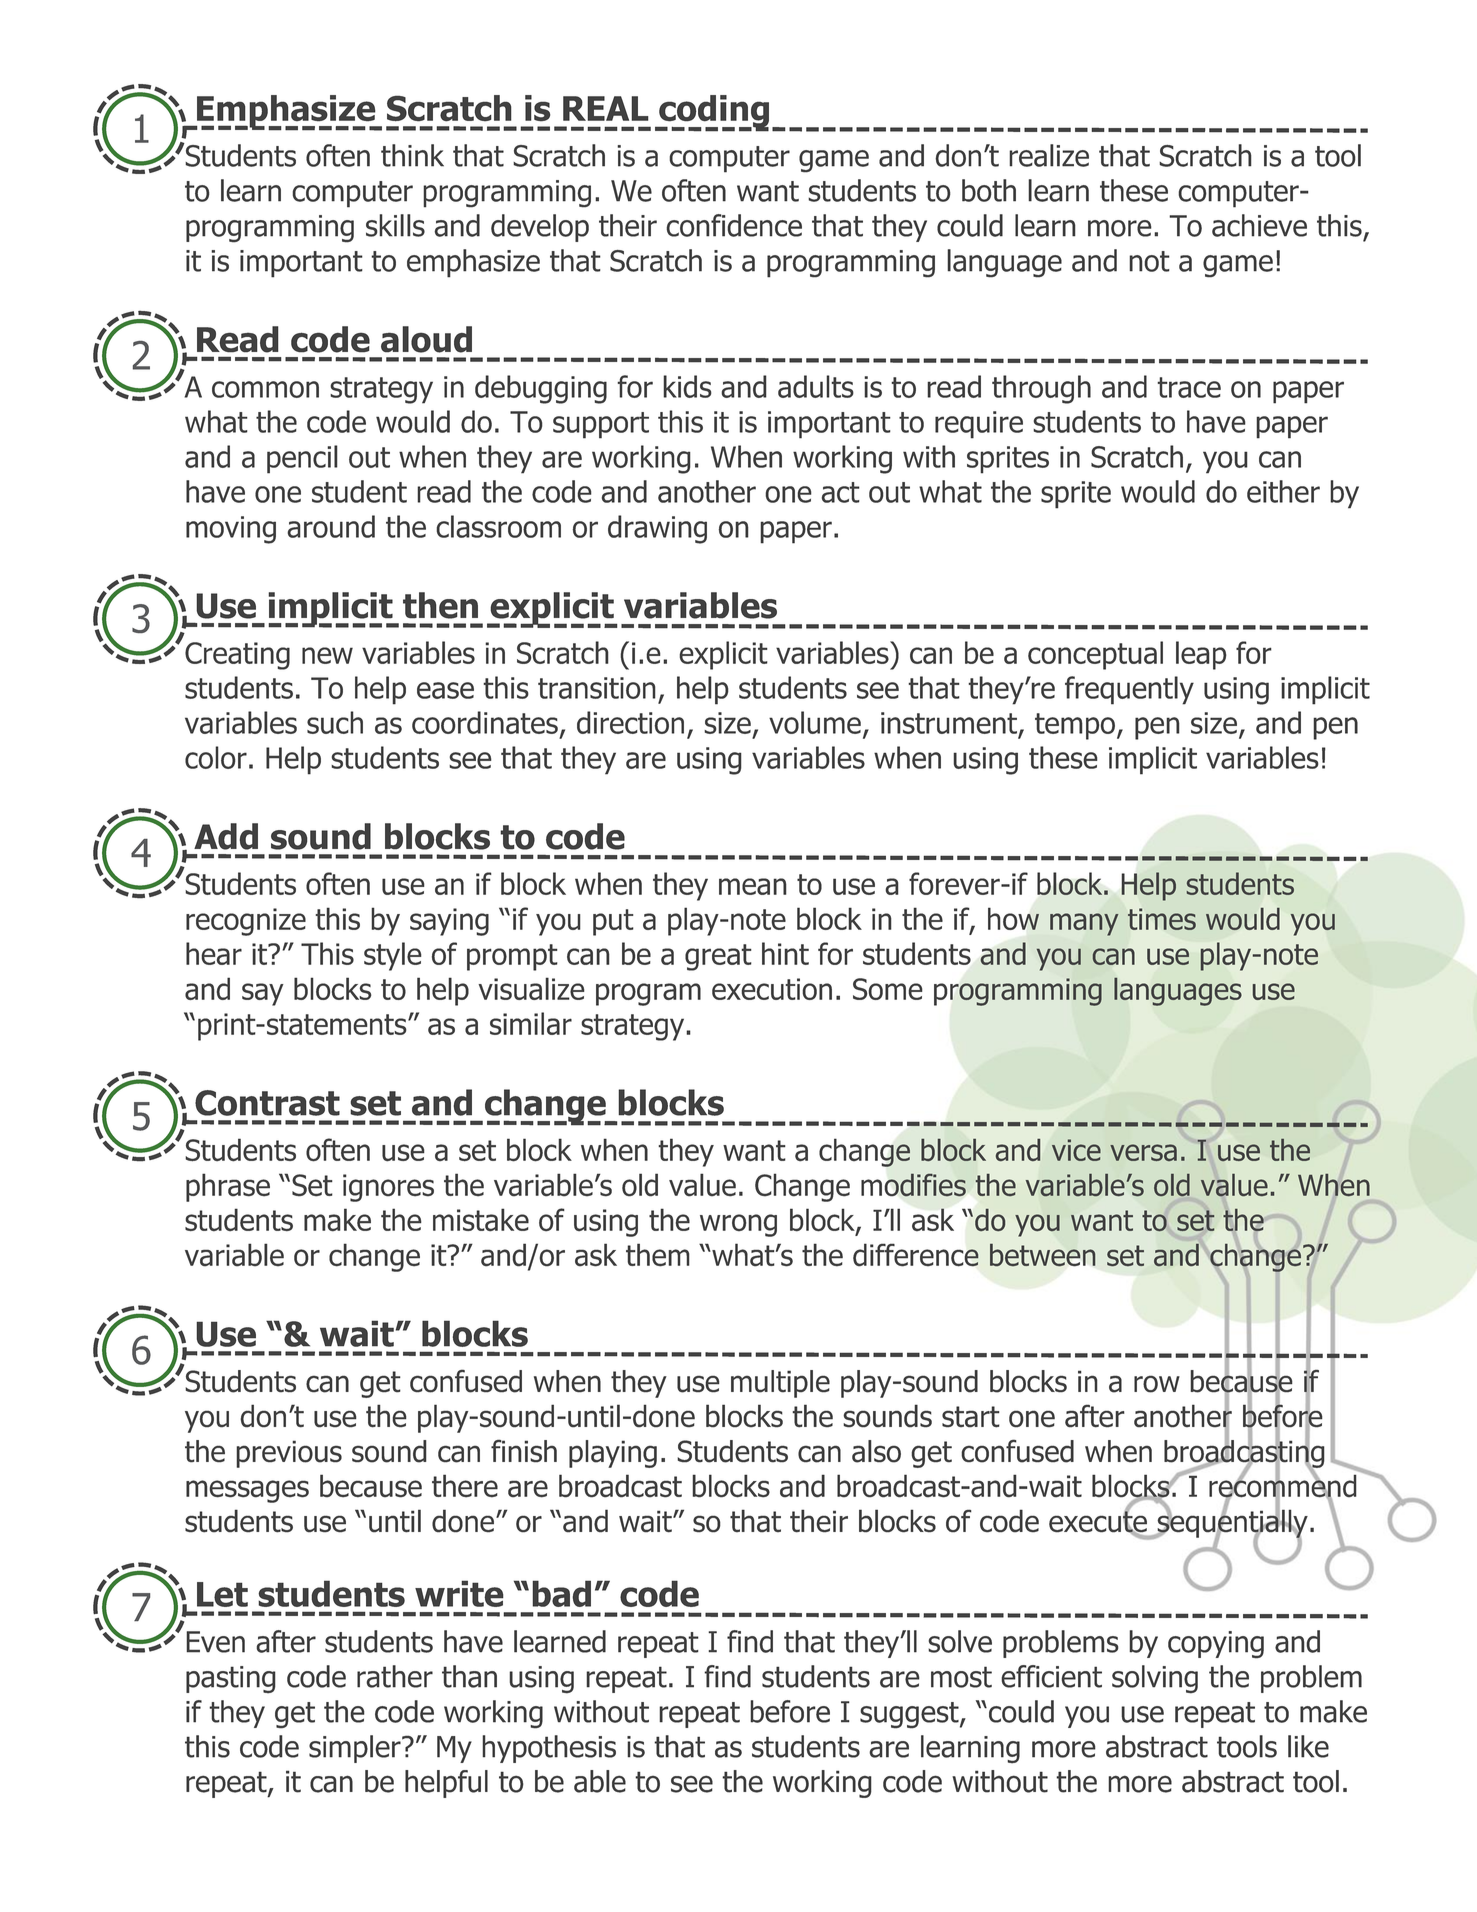 This screenshot has height=1912, width=1477. Describe the element at coordinates (657, 529) in the screenshot. I see `drawing` at that location.
